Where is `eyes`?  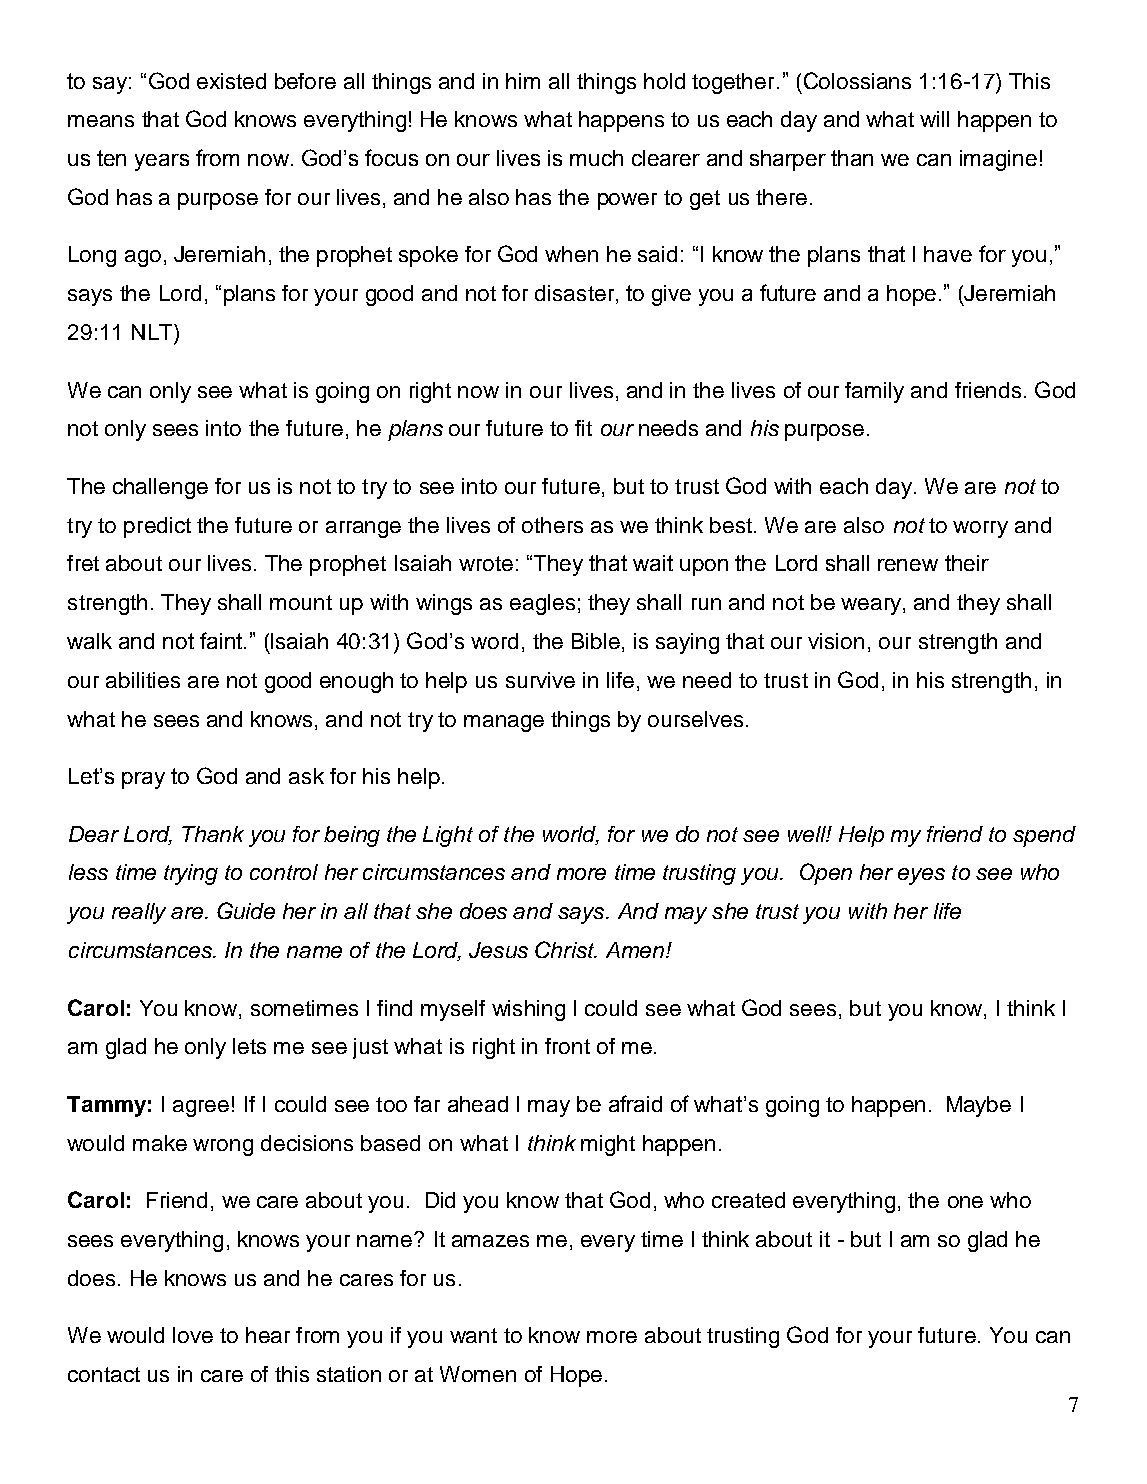 eyes is located at coordinates (921, 876).
